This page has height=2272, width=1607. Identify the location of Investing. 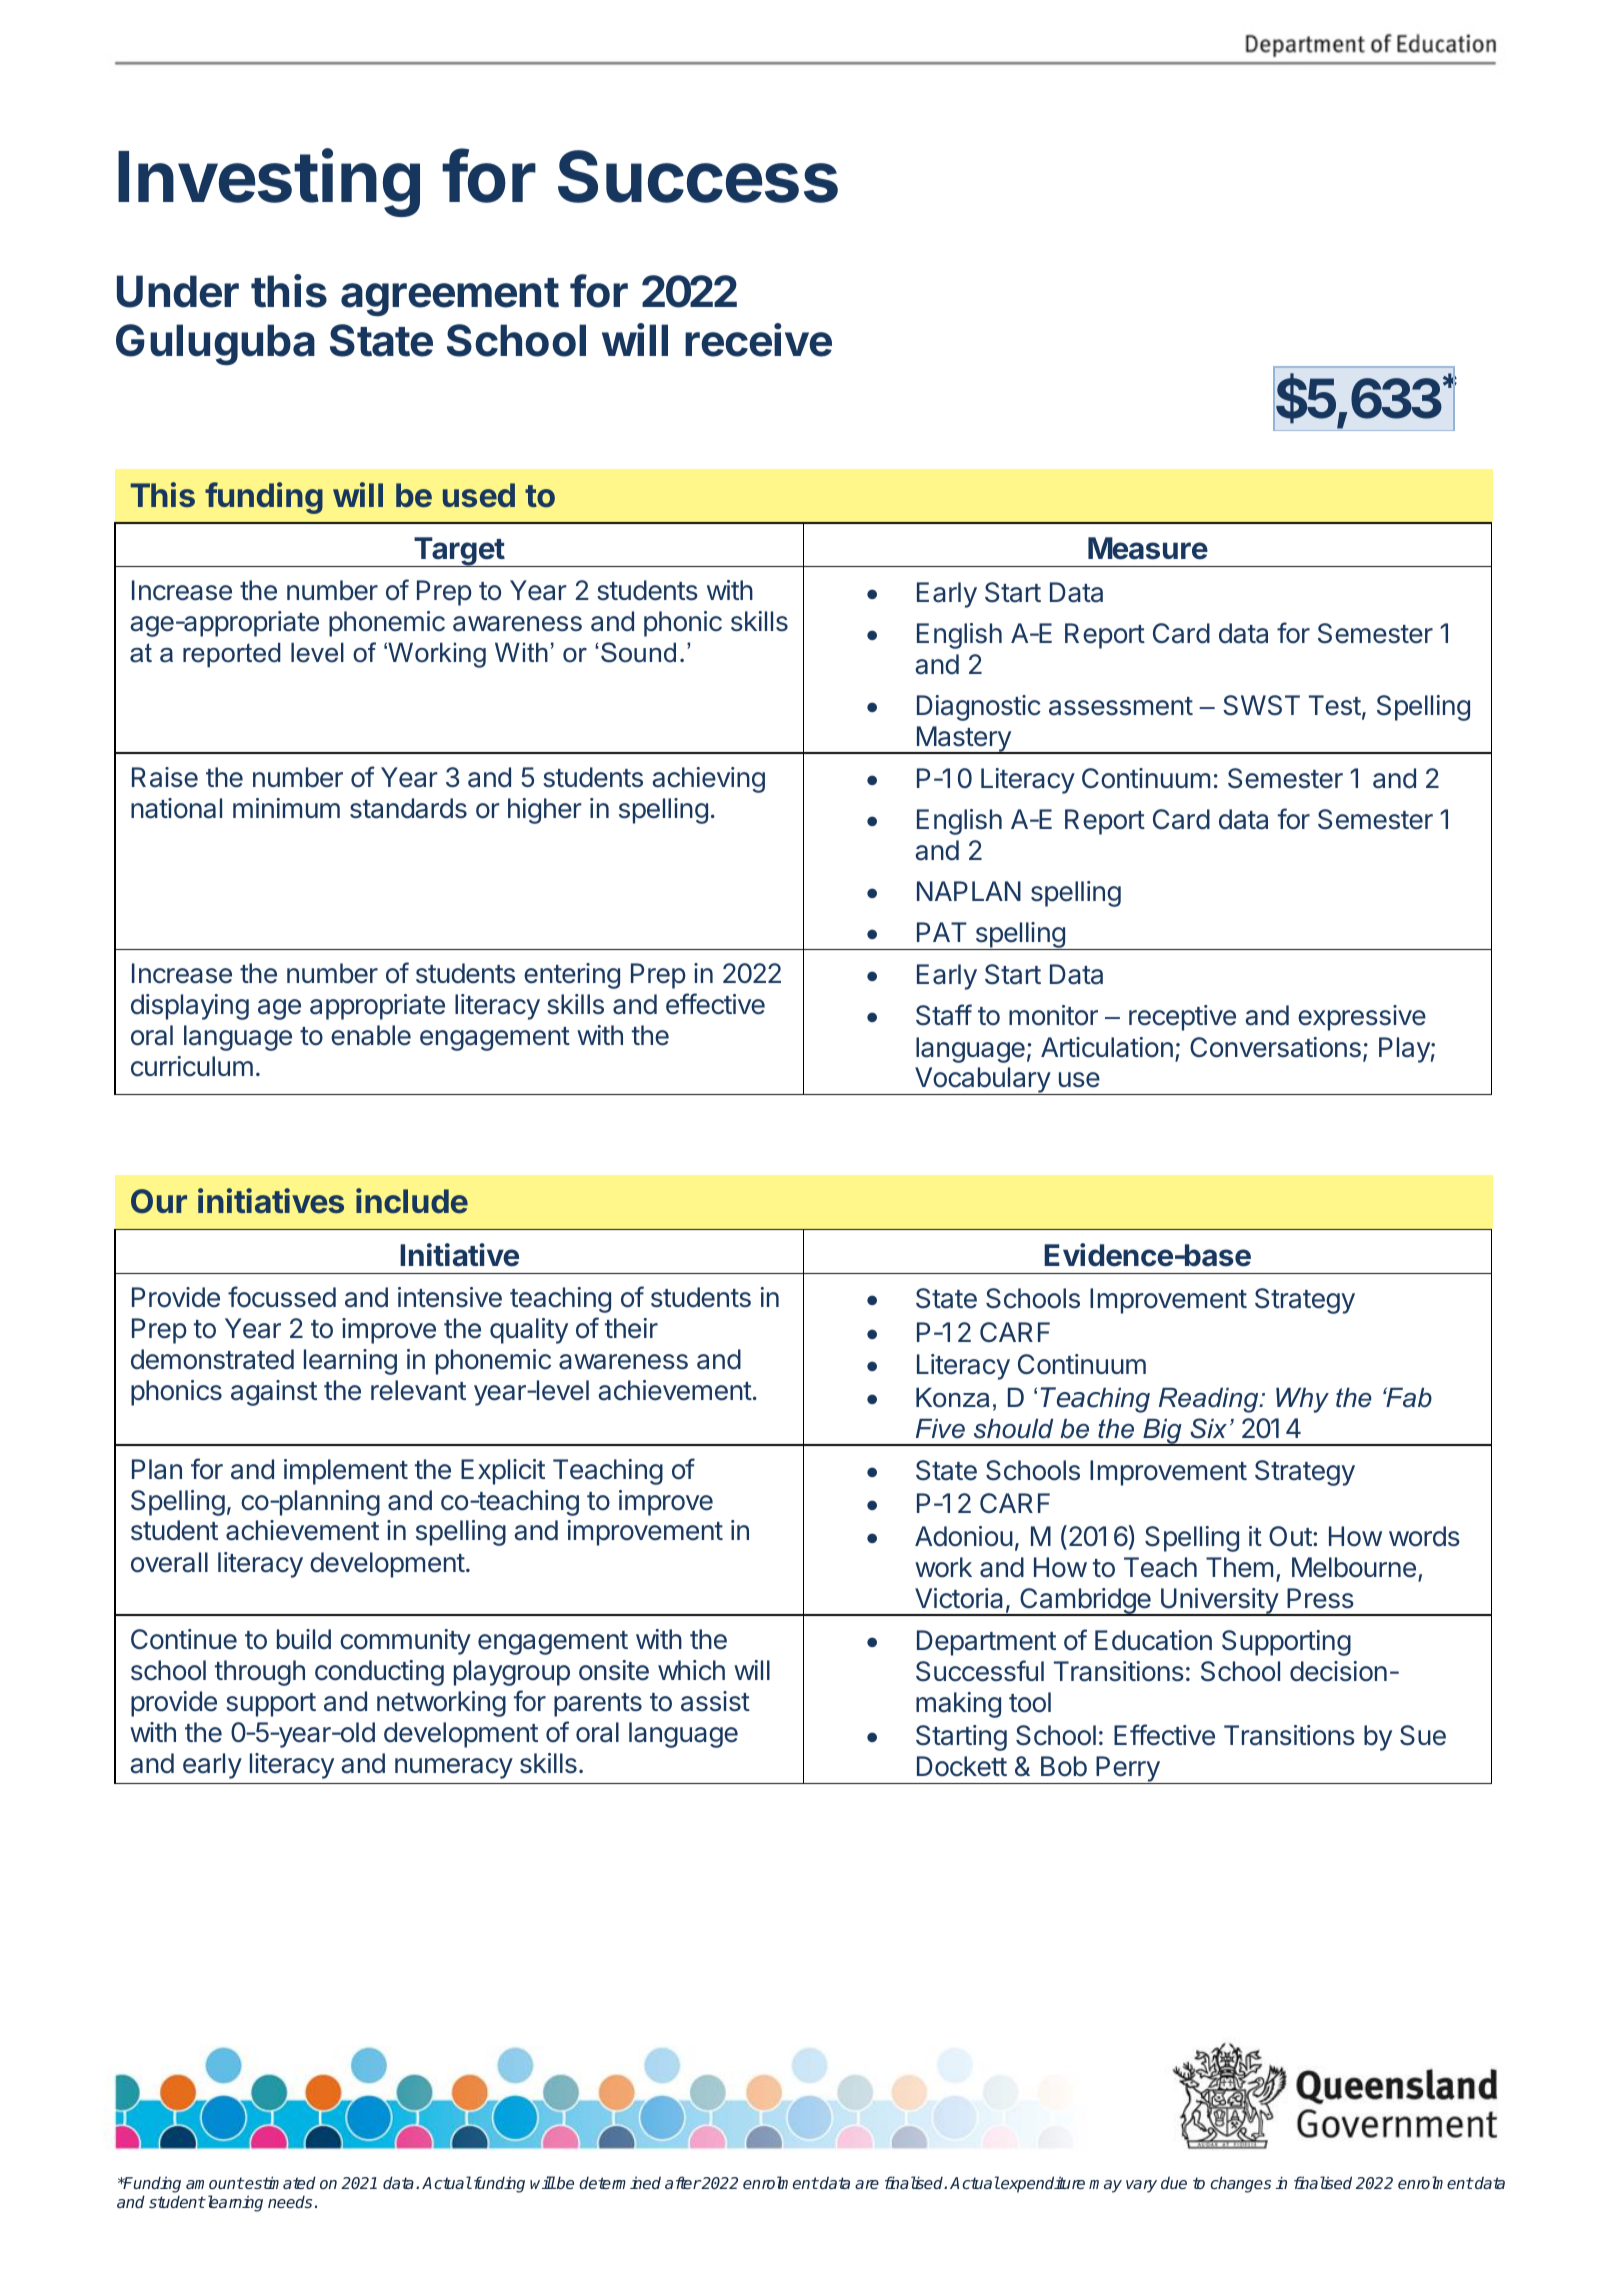
(269, 183).
